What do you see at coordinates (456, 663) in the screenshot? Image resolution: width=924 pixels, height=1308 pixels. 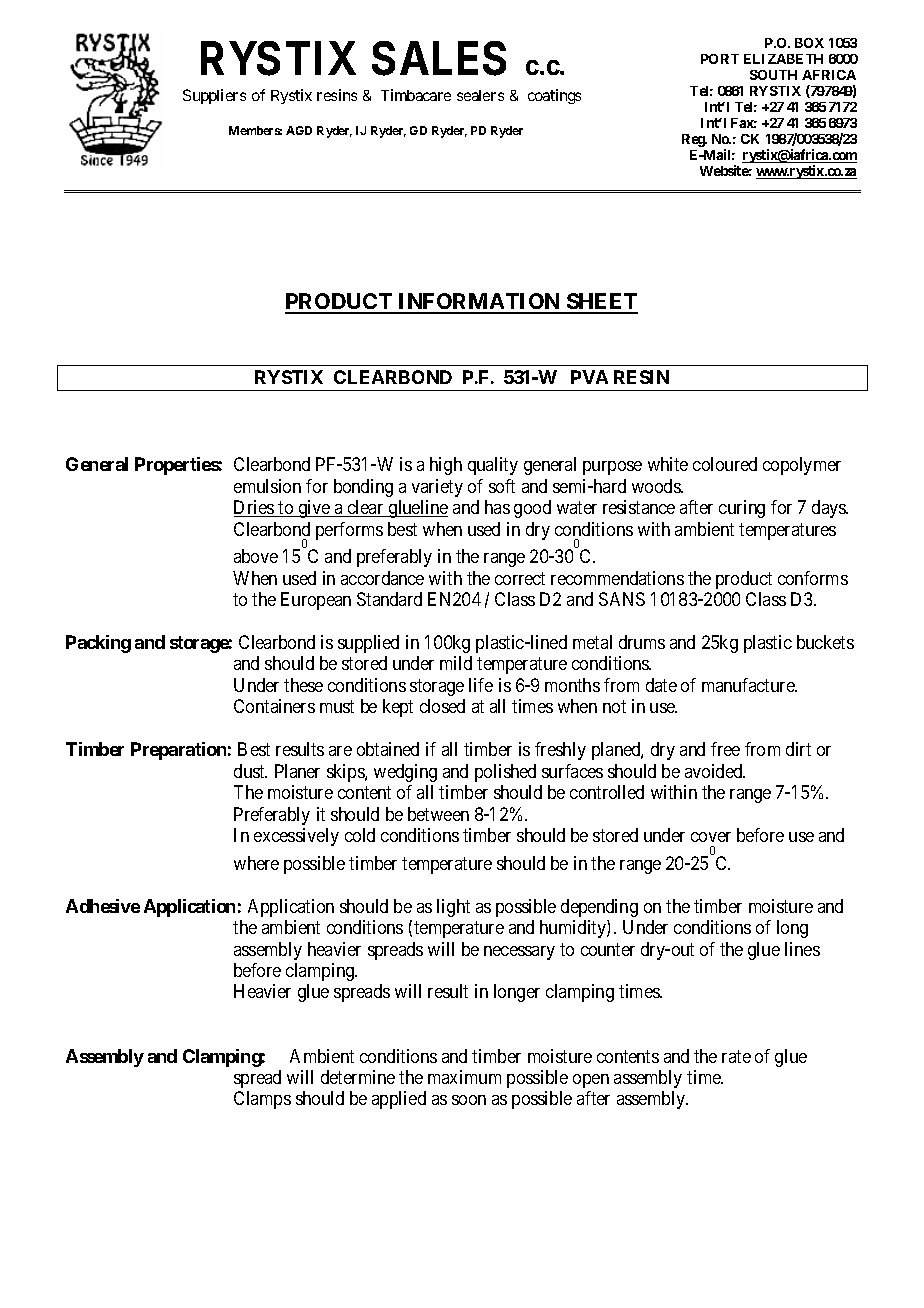 I see `mild` at bounding box center [456, 663].
